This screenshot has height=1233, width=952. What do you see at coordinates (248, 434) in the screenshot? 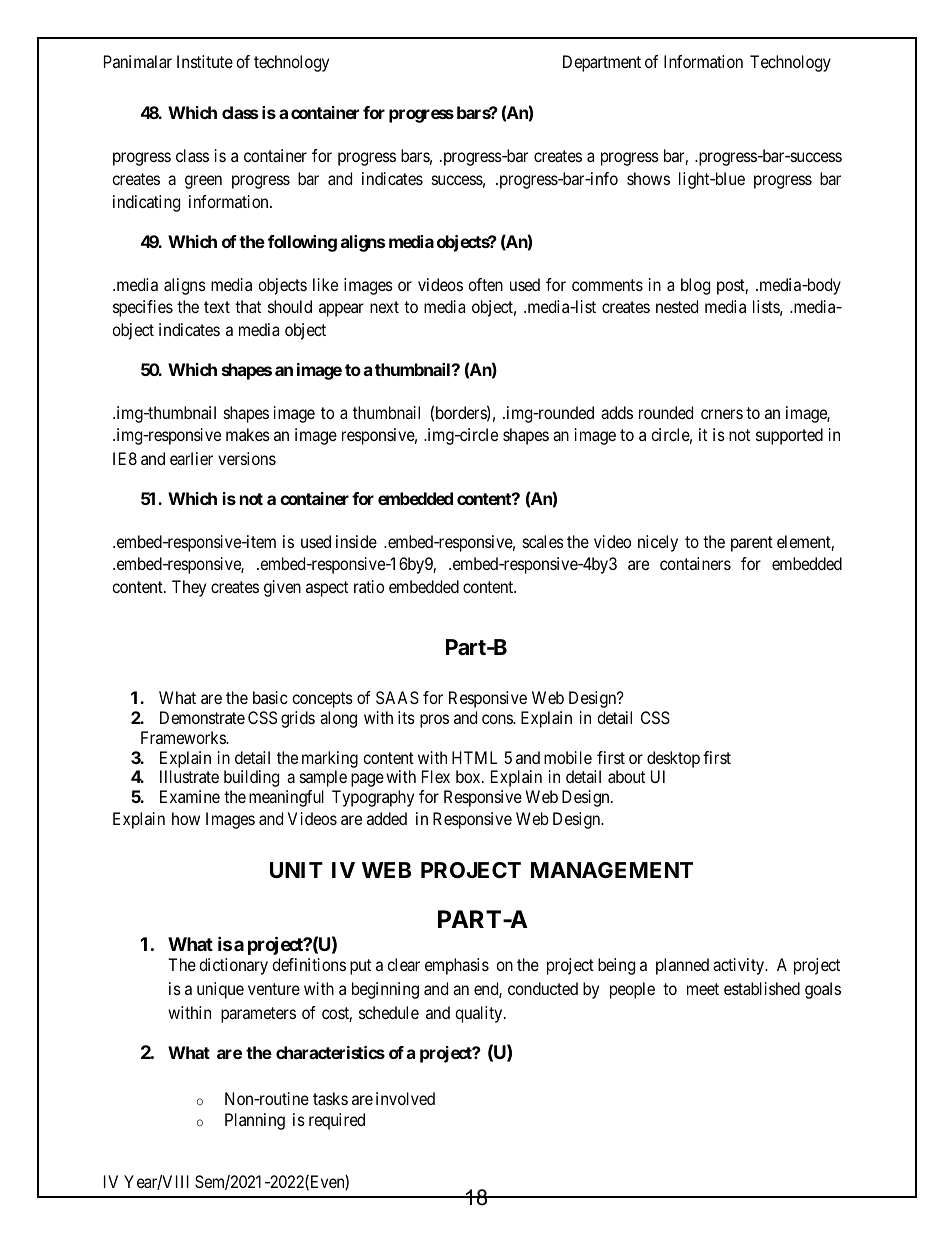
I see `makes` at bounding box center [248, 434].
